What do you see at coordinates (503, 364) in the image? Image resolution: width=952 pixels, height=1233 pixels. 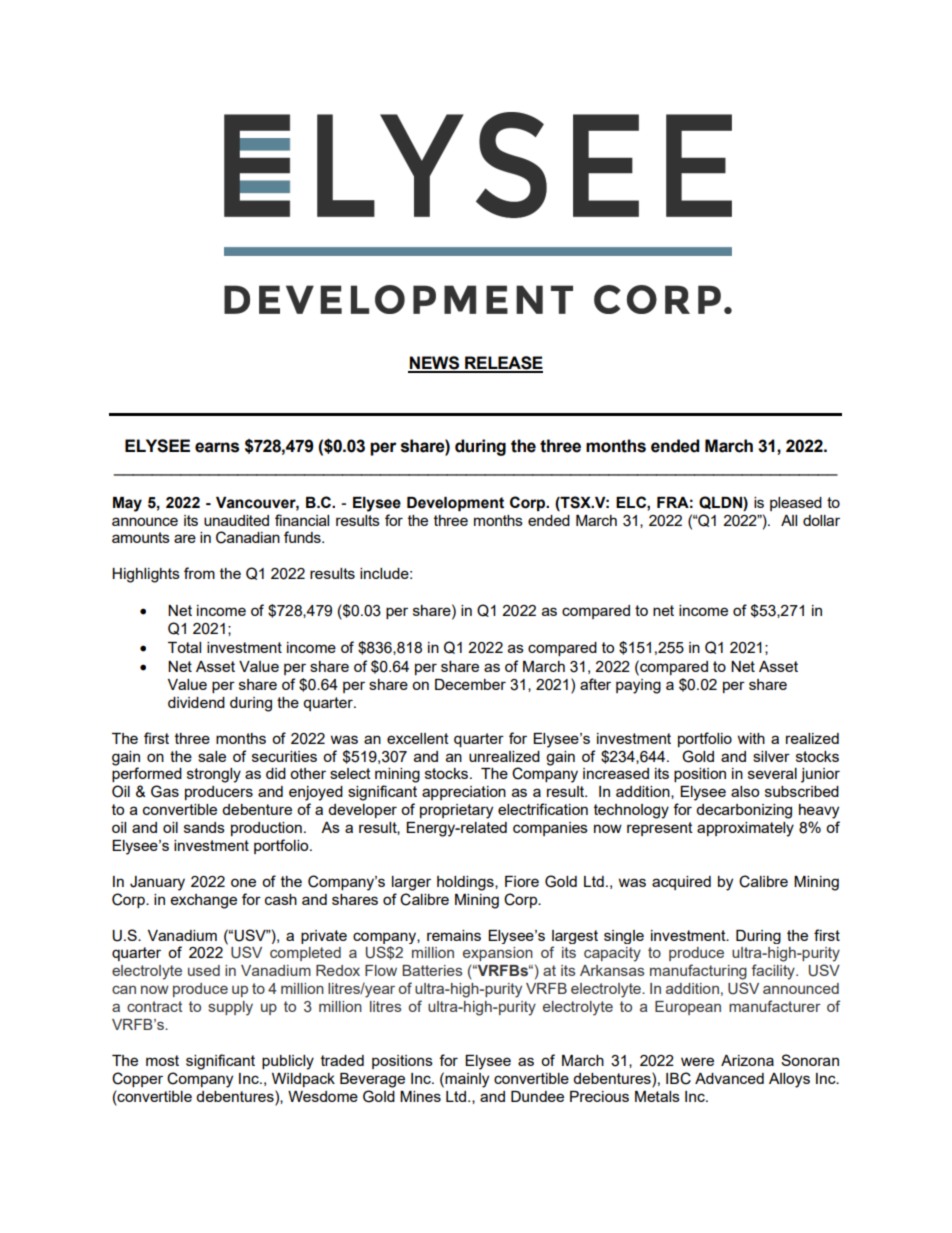 I see `RELEASE` at bounding box center [503, 364].
